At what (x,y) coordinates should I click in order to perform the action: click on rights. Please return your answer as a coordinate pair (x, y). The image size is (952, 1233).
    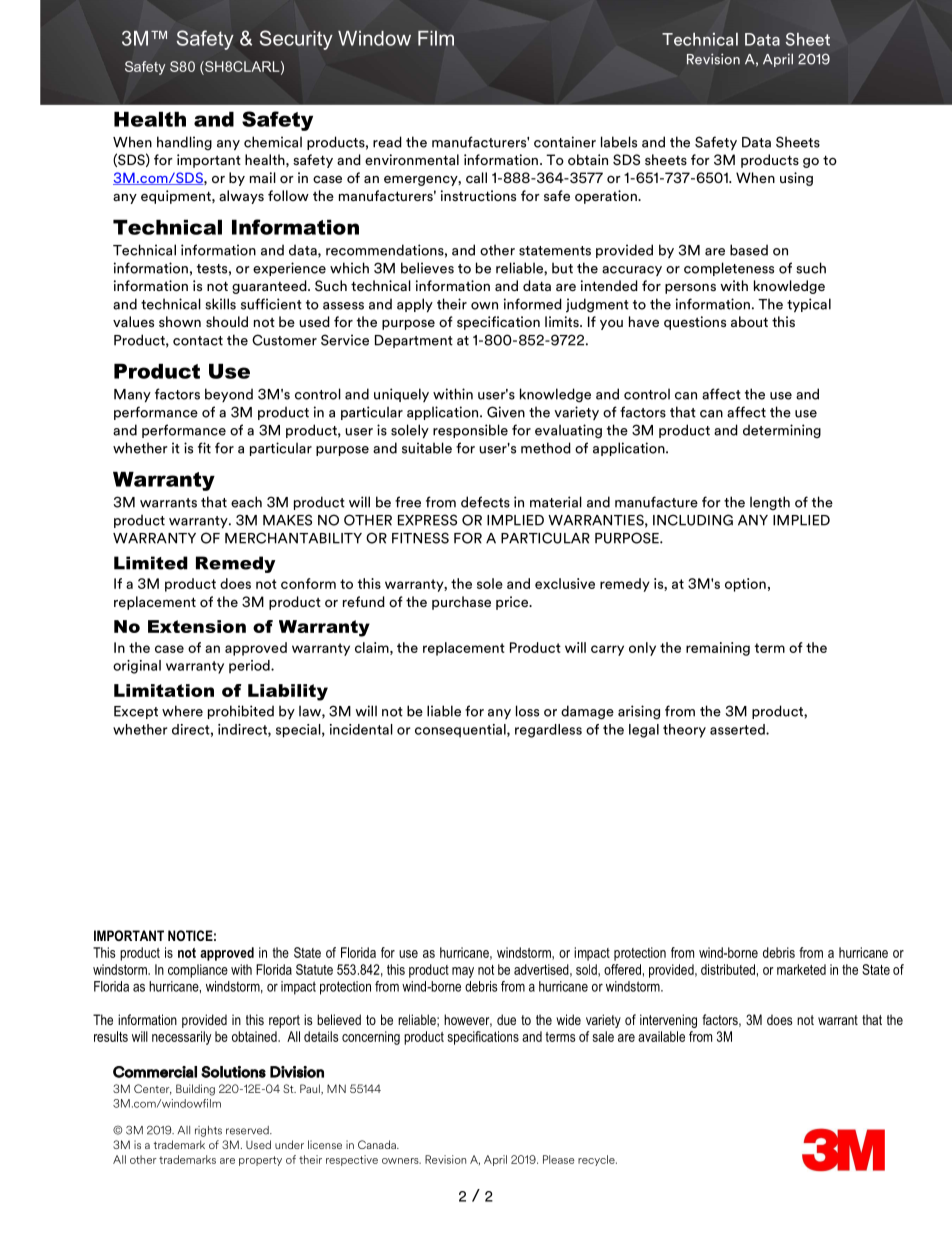
    Looking at the image, I should click on (208, 1131).
